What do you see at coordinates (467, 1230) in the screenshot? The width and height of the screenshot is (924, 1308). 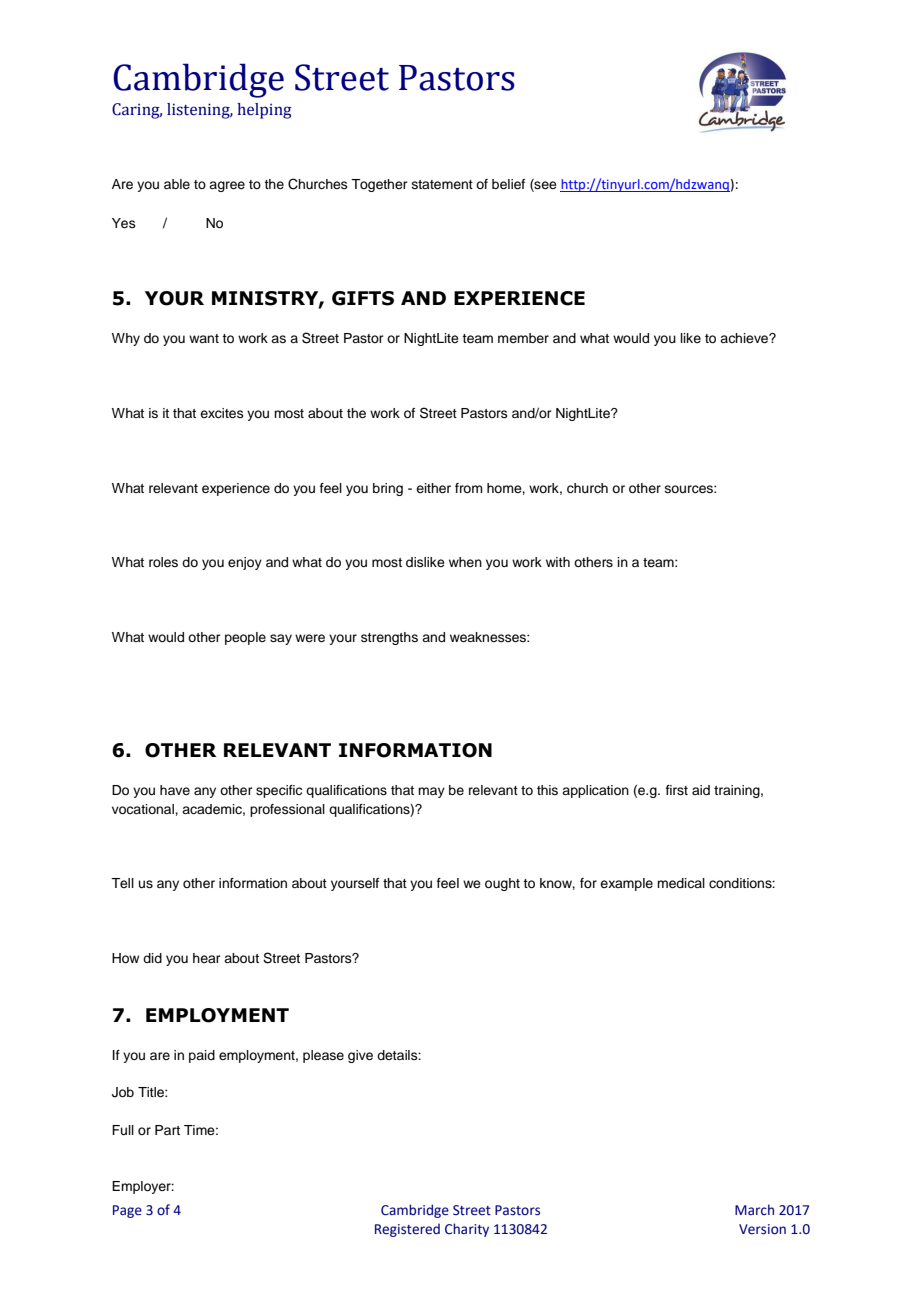 I see `Charity` at bounding box center [467, 1230].
